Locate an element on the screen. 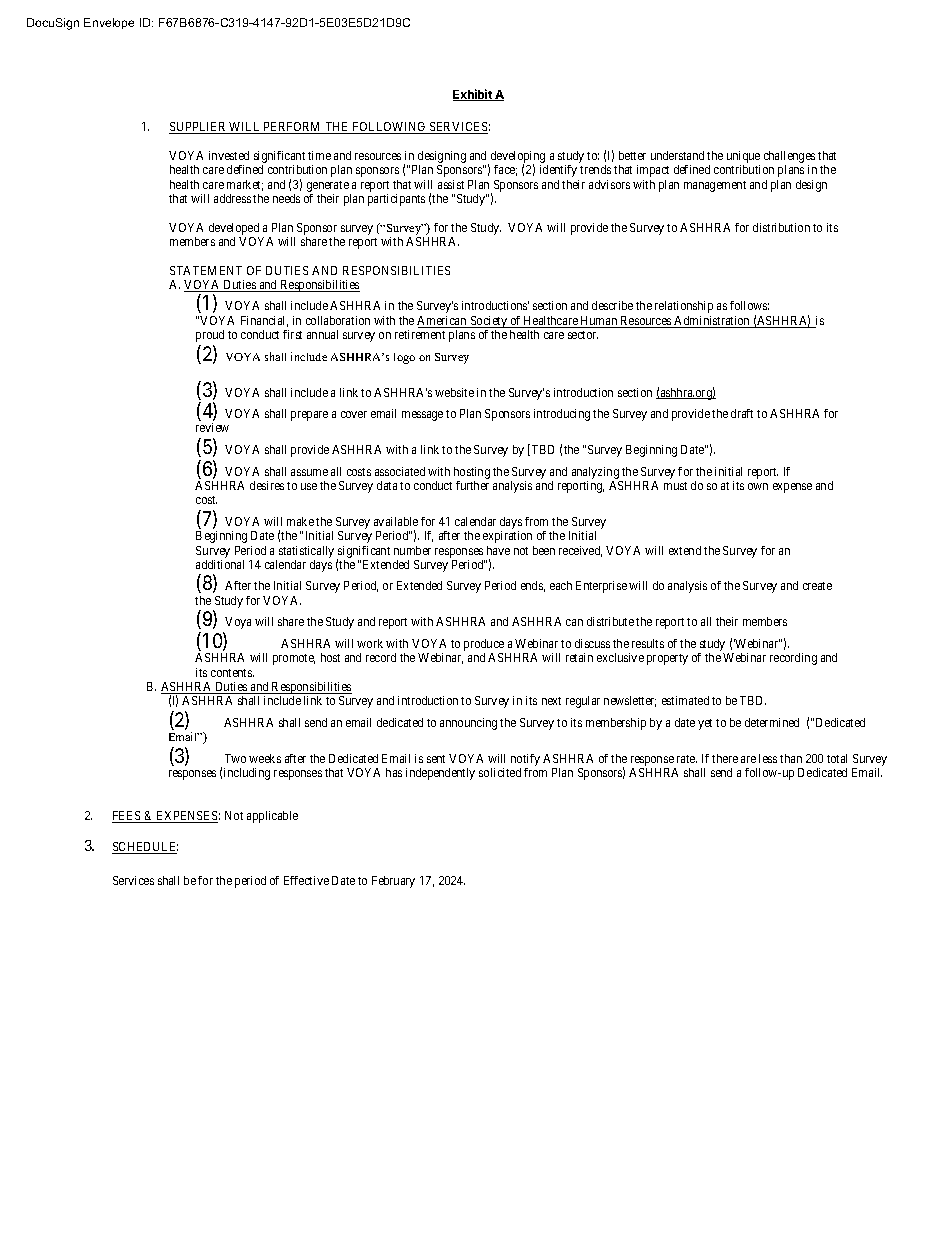  SCHEDULE is located at coordinates (145, 848).
